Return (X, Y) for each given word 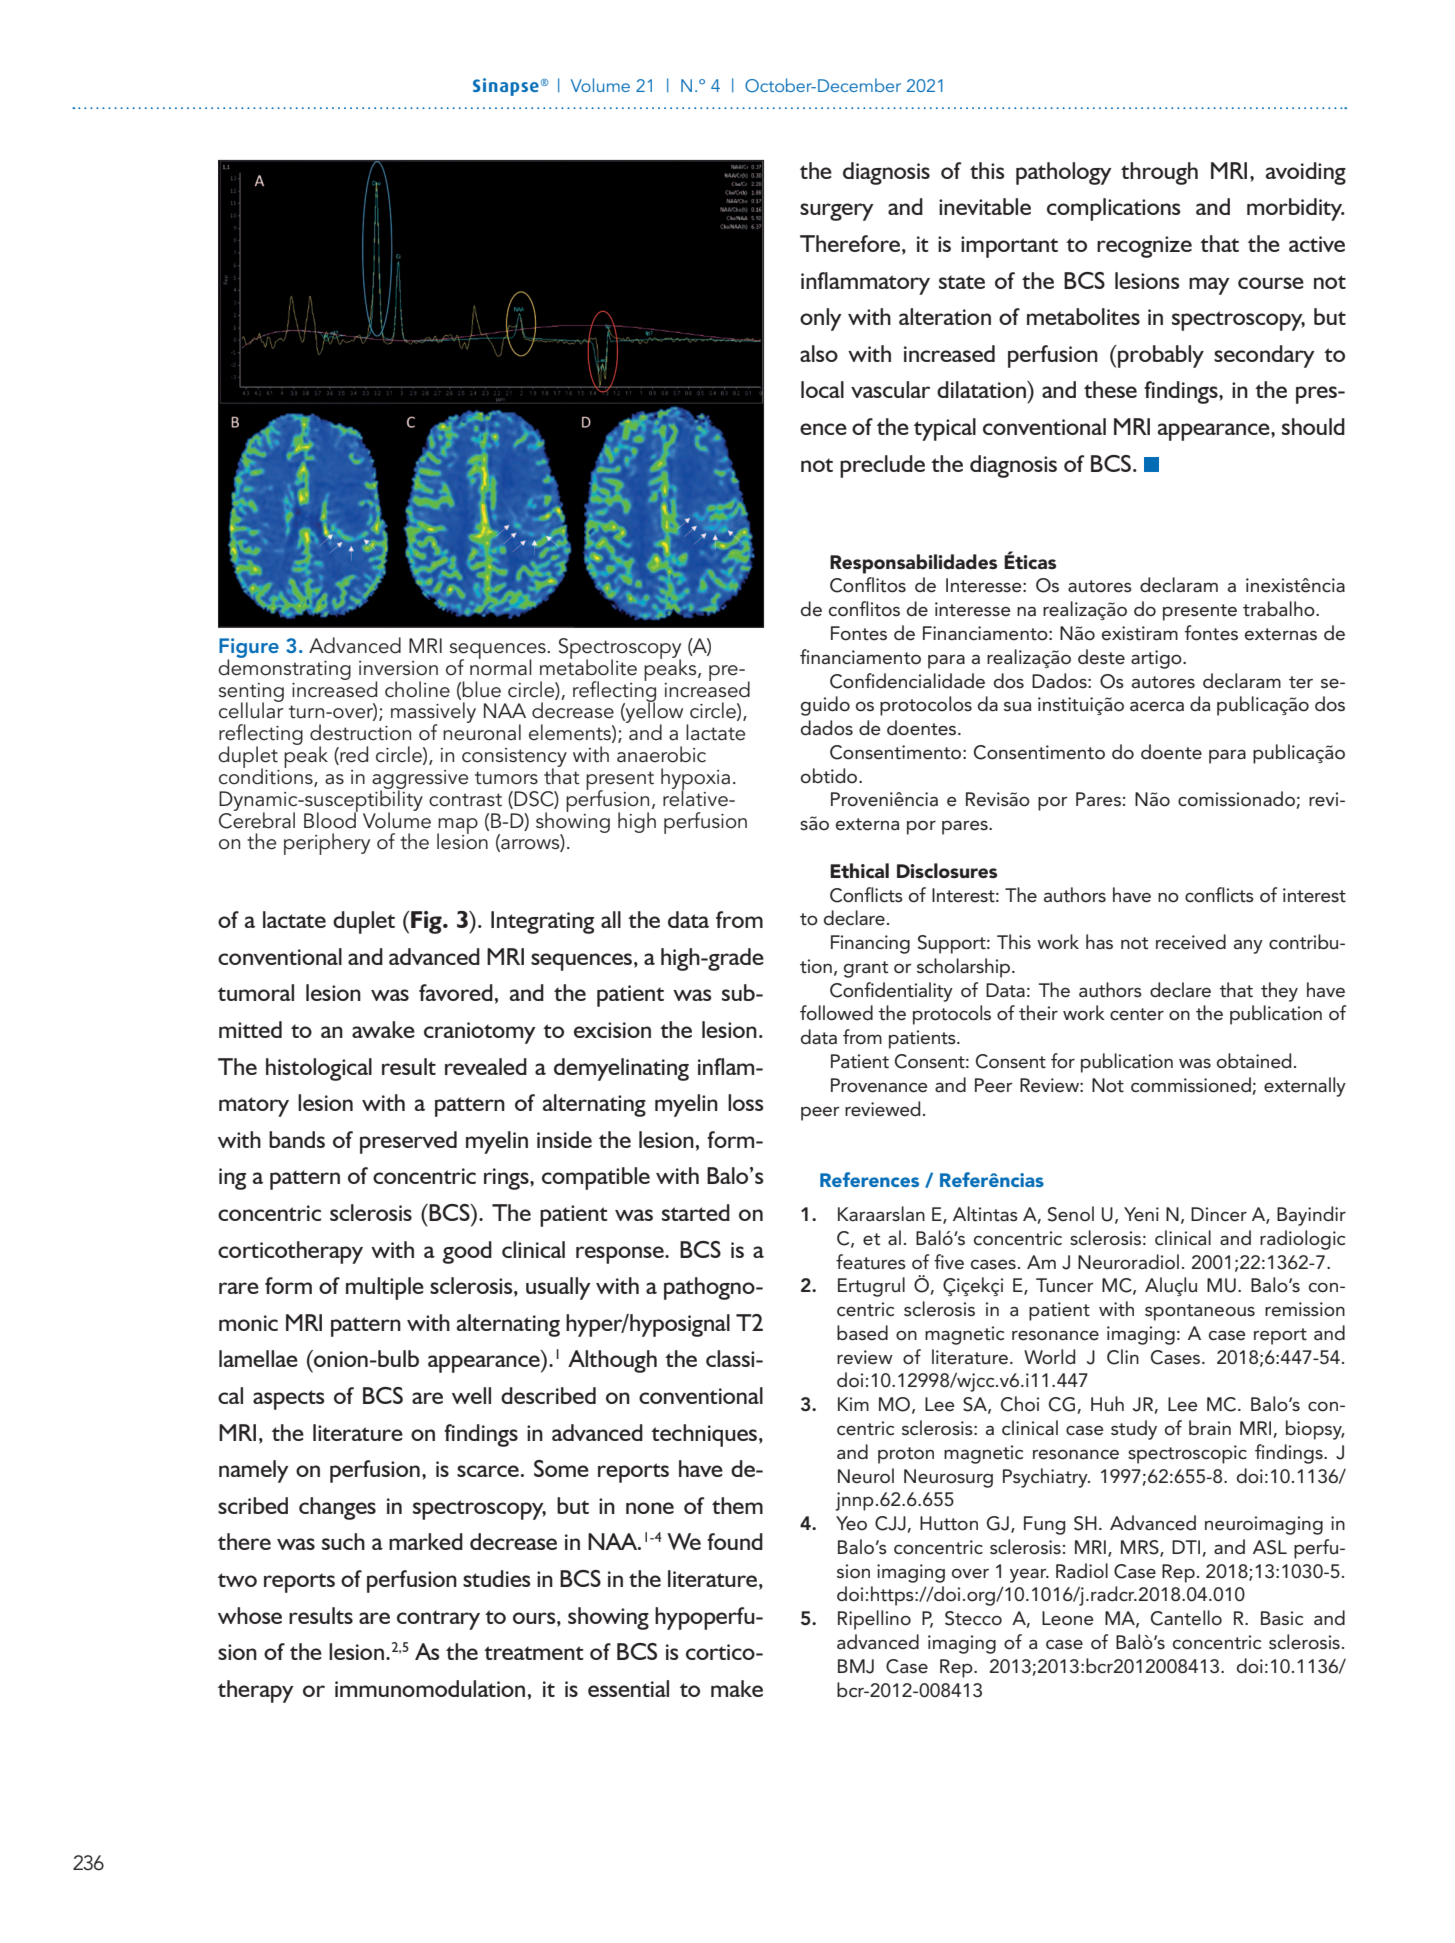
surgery (837, 212)
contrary (438, 1620)
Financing (870, 944)
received (1191, 942)
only (821, 319)
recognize (1144, 247)
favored (456, 992)
